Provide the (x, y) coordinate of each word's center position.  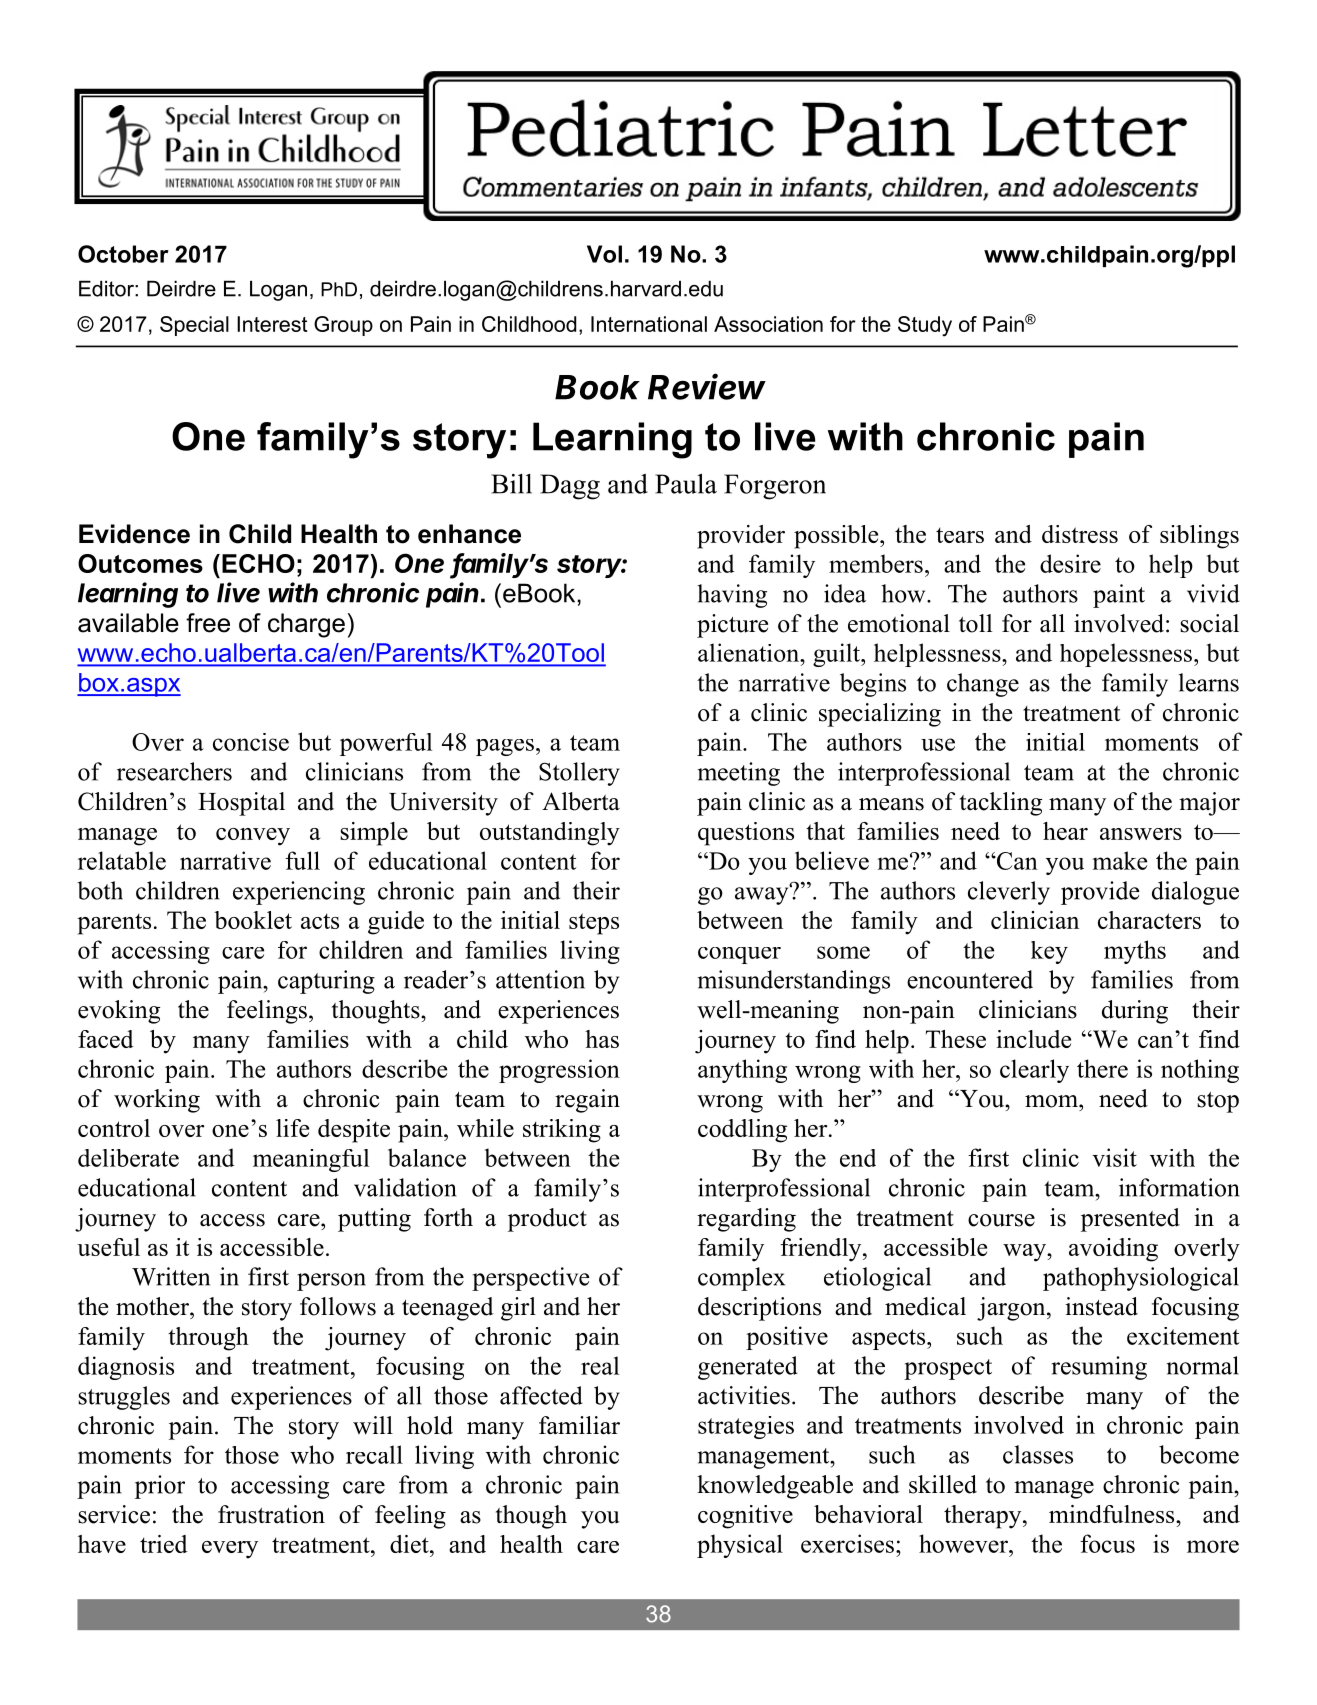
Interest (272, 324)
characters (1149, 920)
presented (1130, 1220)
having (732, 596)
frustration (271, 1514)
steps (594, 924)
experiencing (299, 893)
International (649, 324)
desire (1070, 563)
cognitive (745, 1517)
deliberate (128, 1158)
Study (925, 326)
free (208, 623)
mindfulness (1113, 1514)
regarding (746, 1220)
